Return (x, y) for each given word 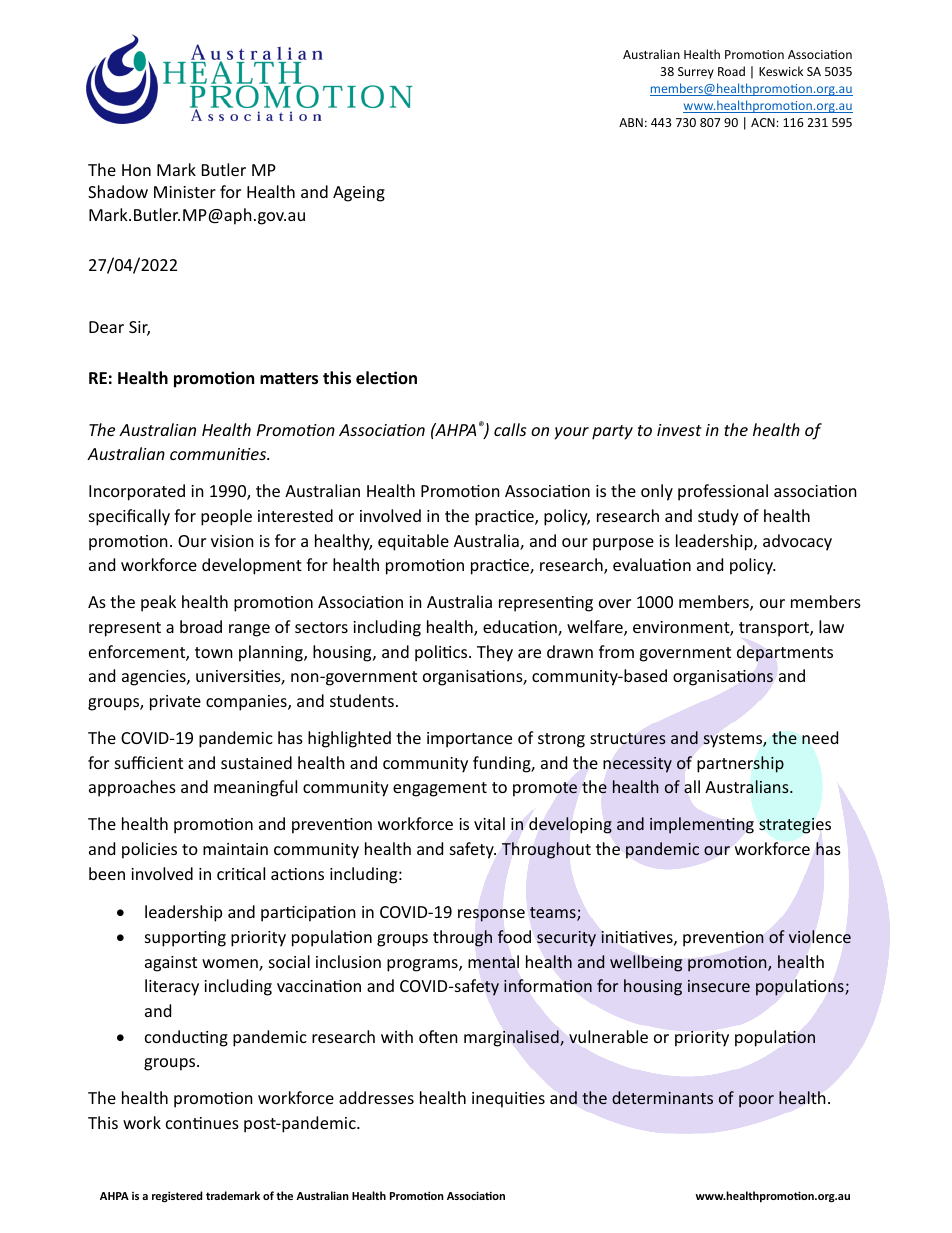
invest (679, 430)
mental (493, 961)
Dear (106, 327)
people (226, 517)
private (175, 703)
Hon (136, 170)
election (386, 378)
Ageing (359, 194)
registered (177, 1197)
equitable (413, 542)
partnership (740, 764)
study (718, 517)
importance (469, 740)
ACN (764, 122)
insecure (719, 986)
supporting (185, 939)
